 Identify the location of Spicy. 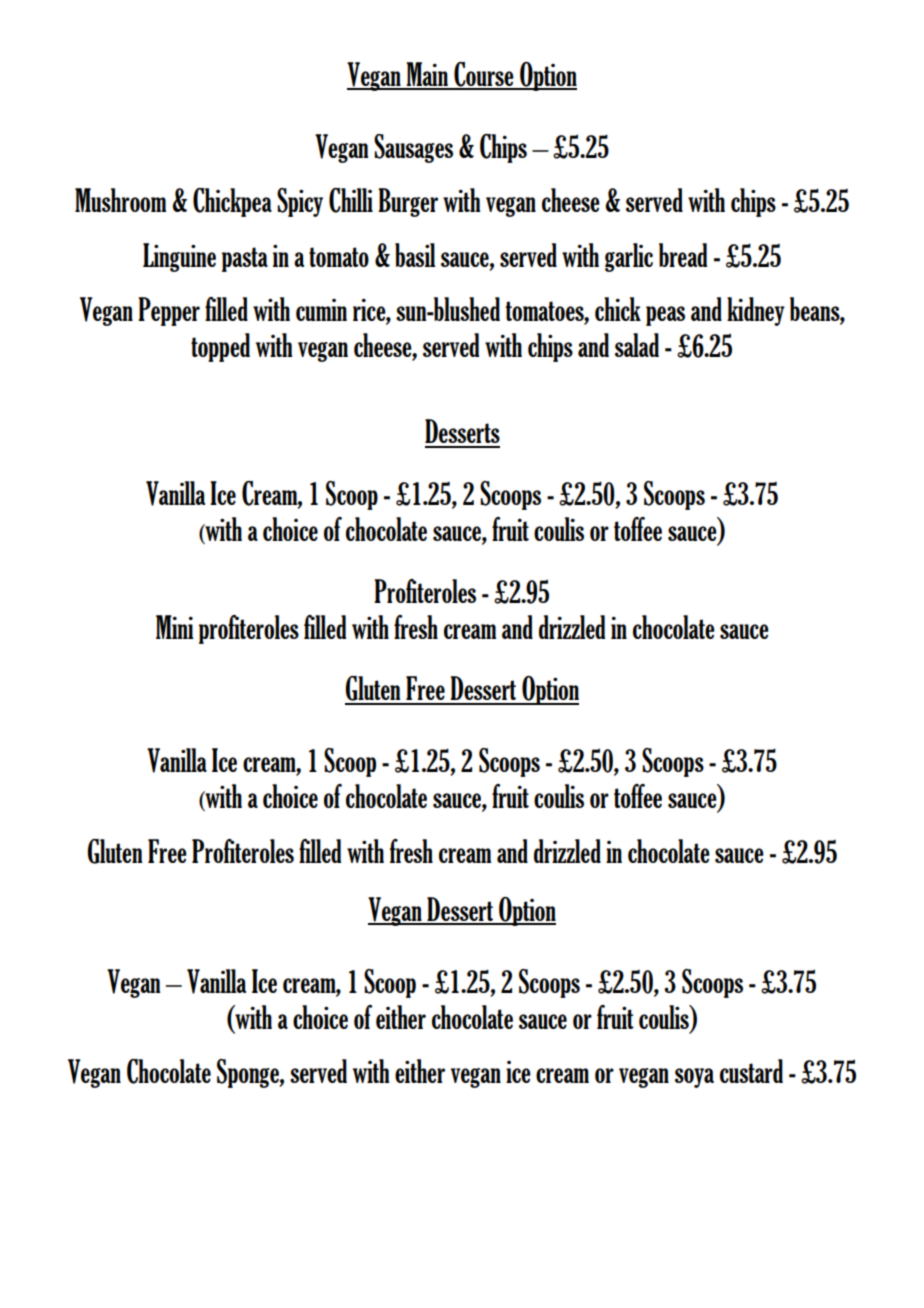
(300, 202).
